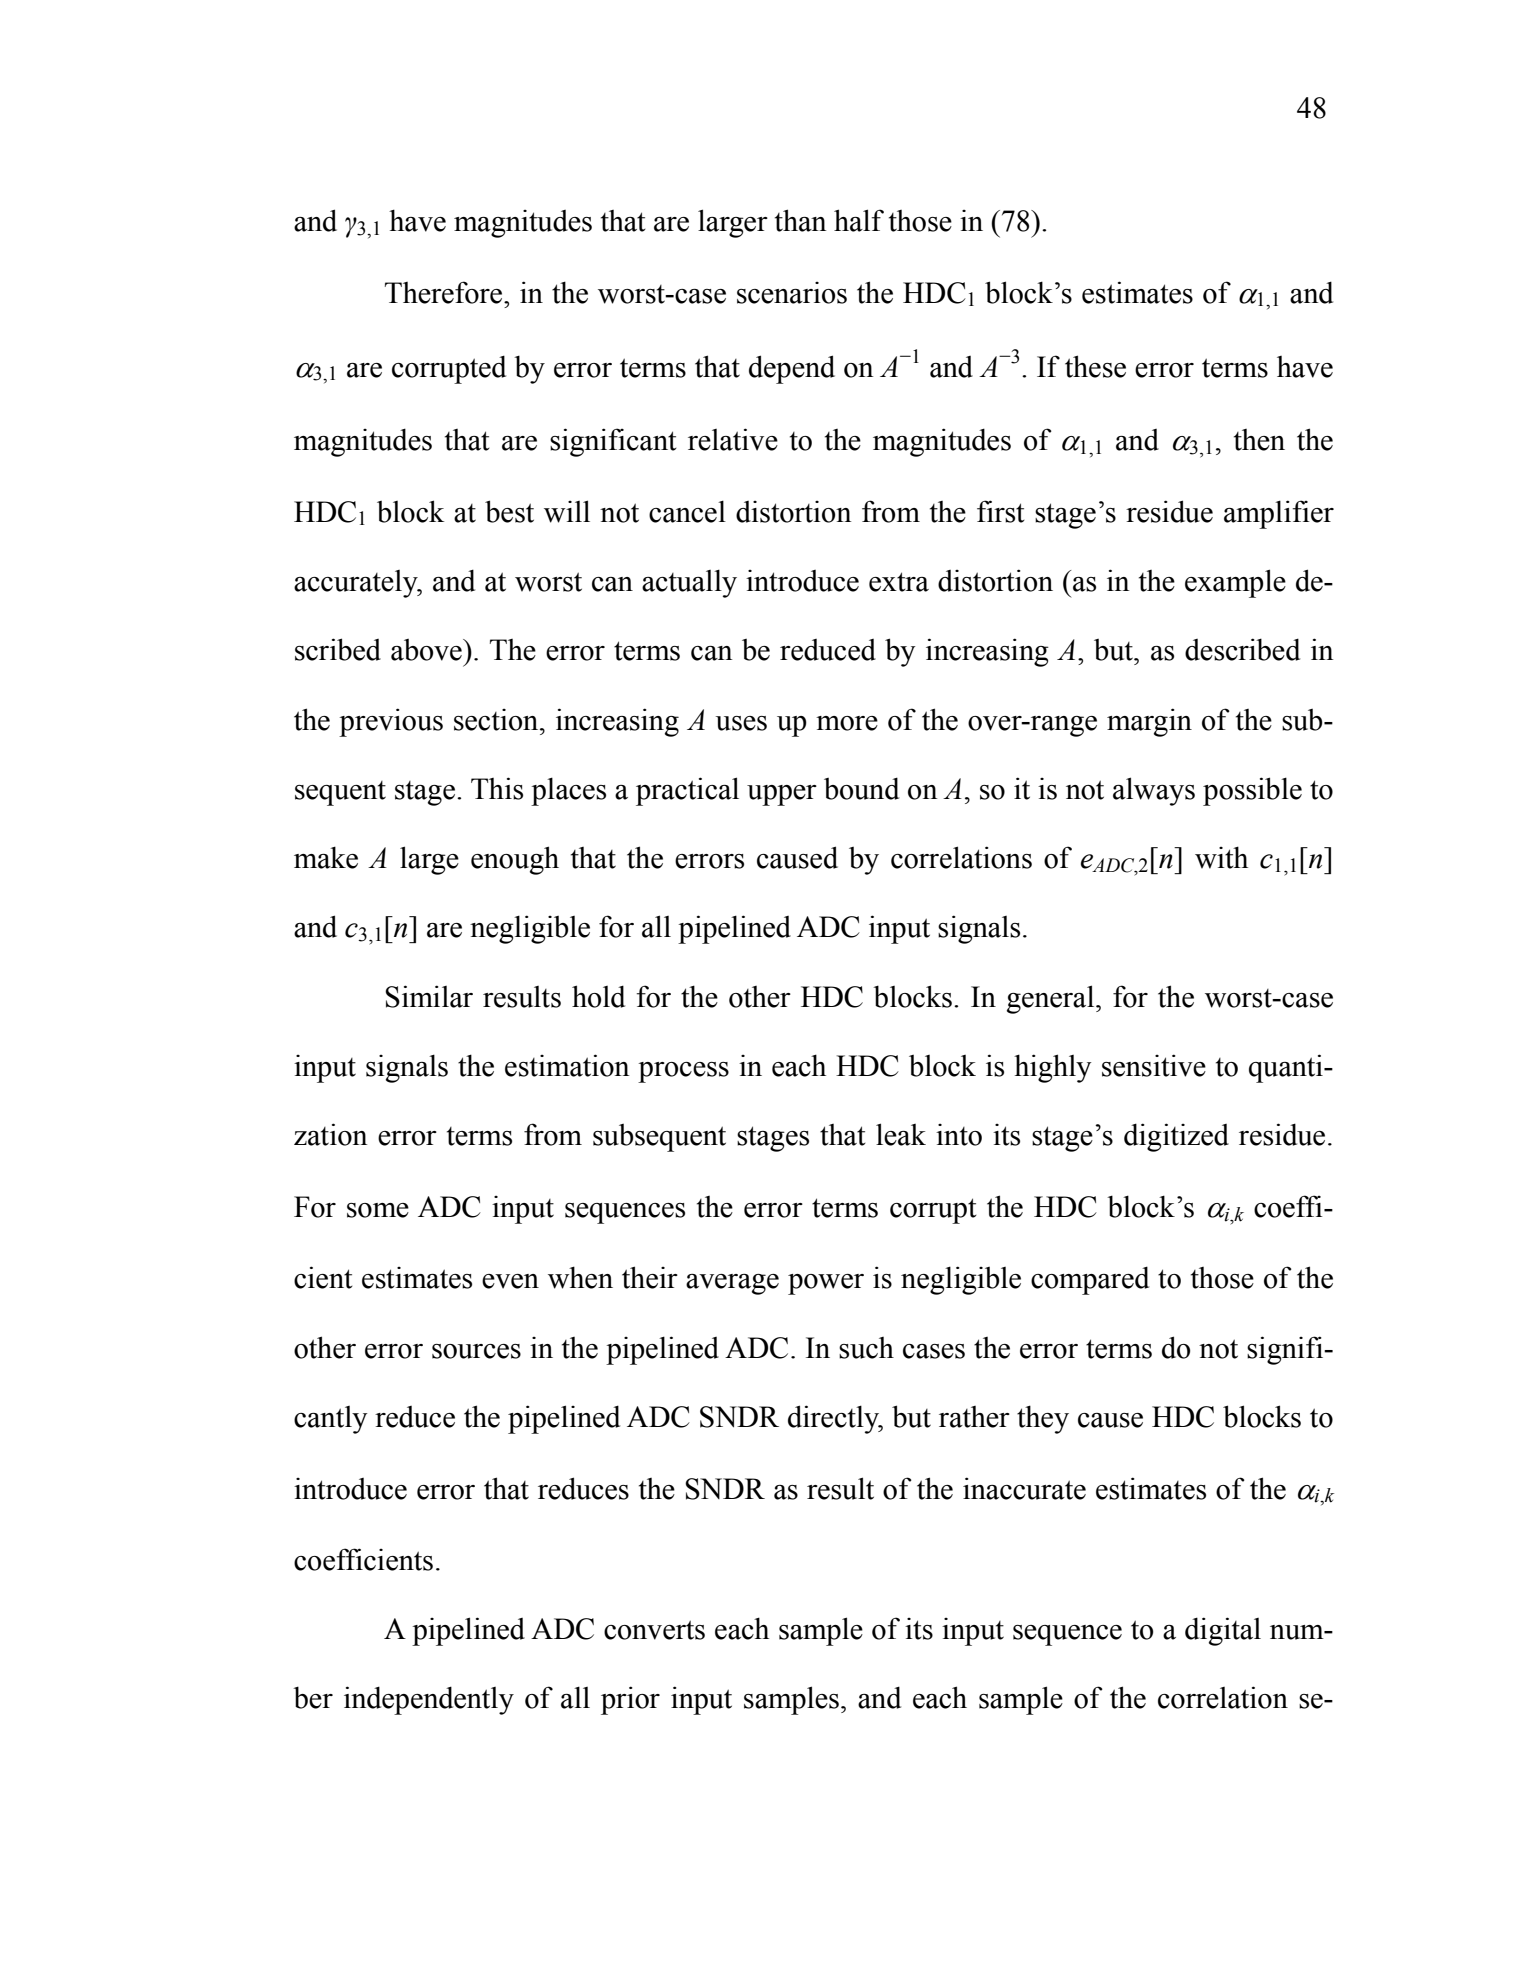 The width and height of the screenshot is (1537, 1988). I want to click on digital, so click(1223, 1631).
